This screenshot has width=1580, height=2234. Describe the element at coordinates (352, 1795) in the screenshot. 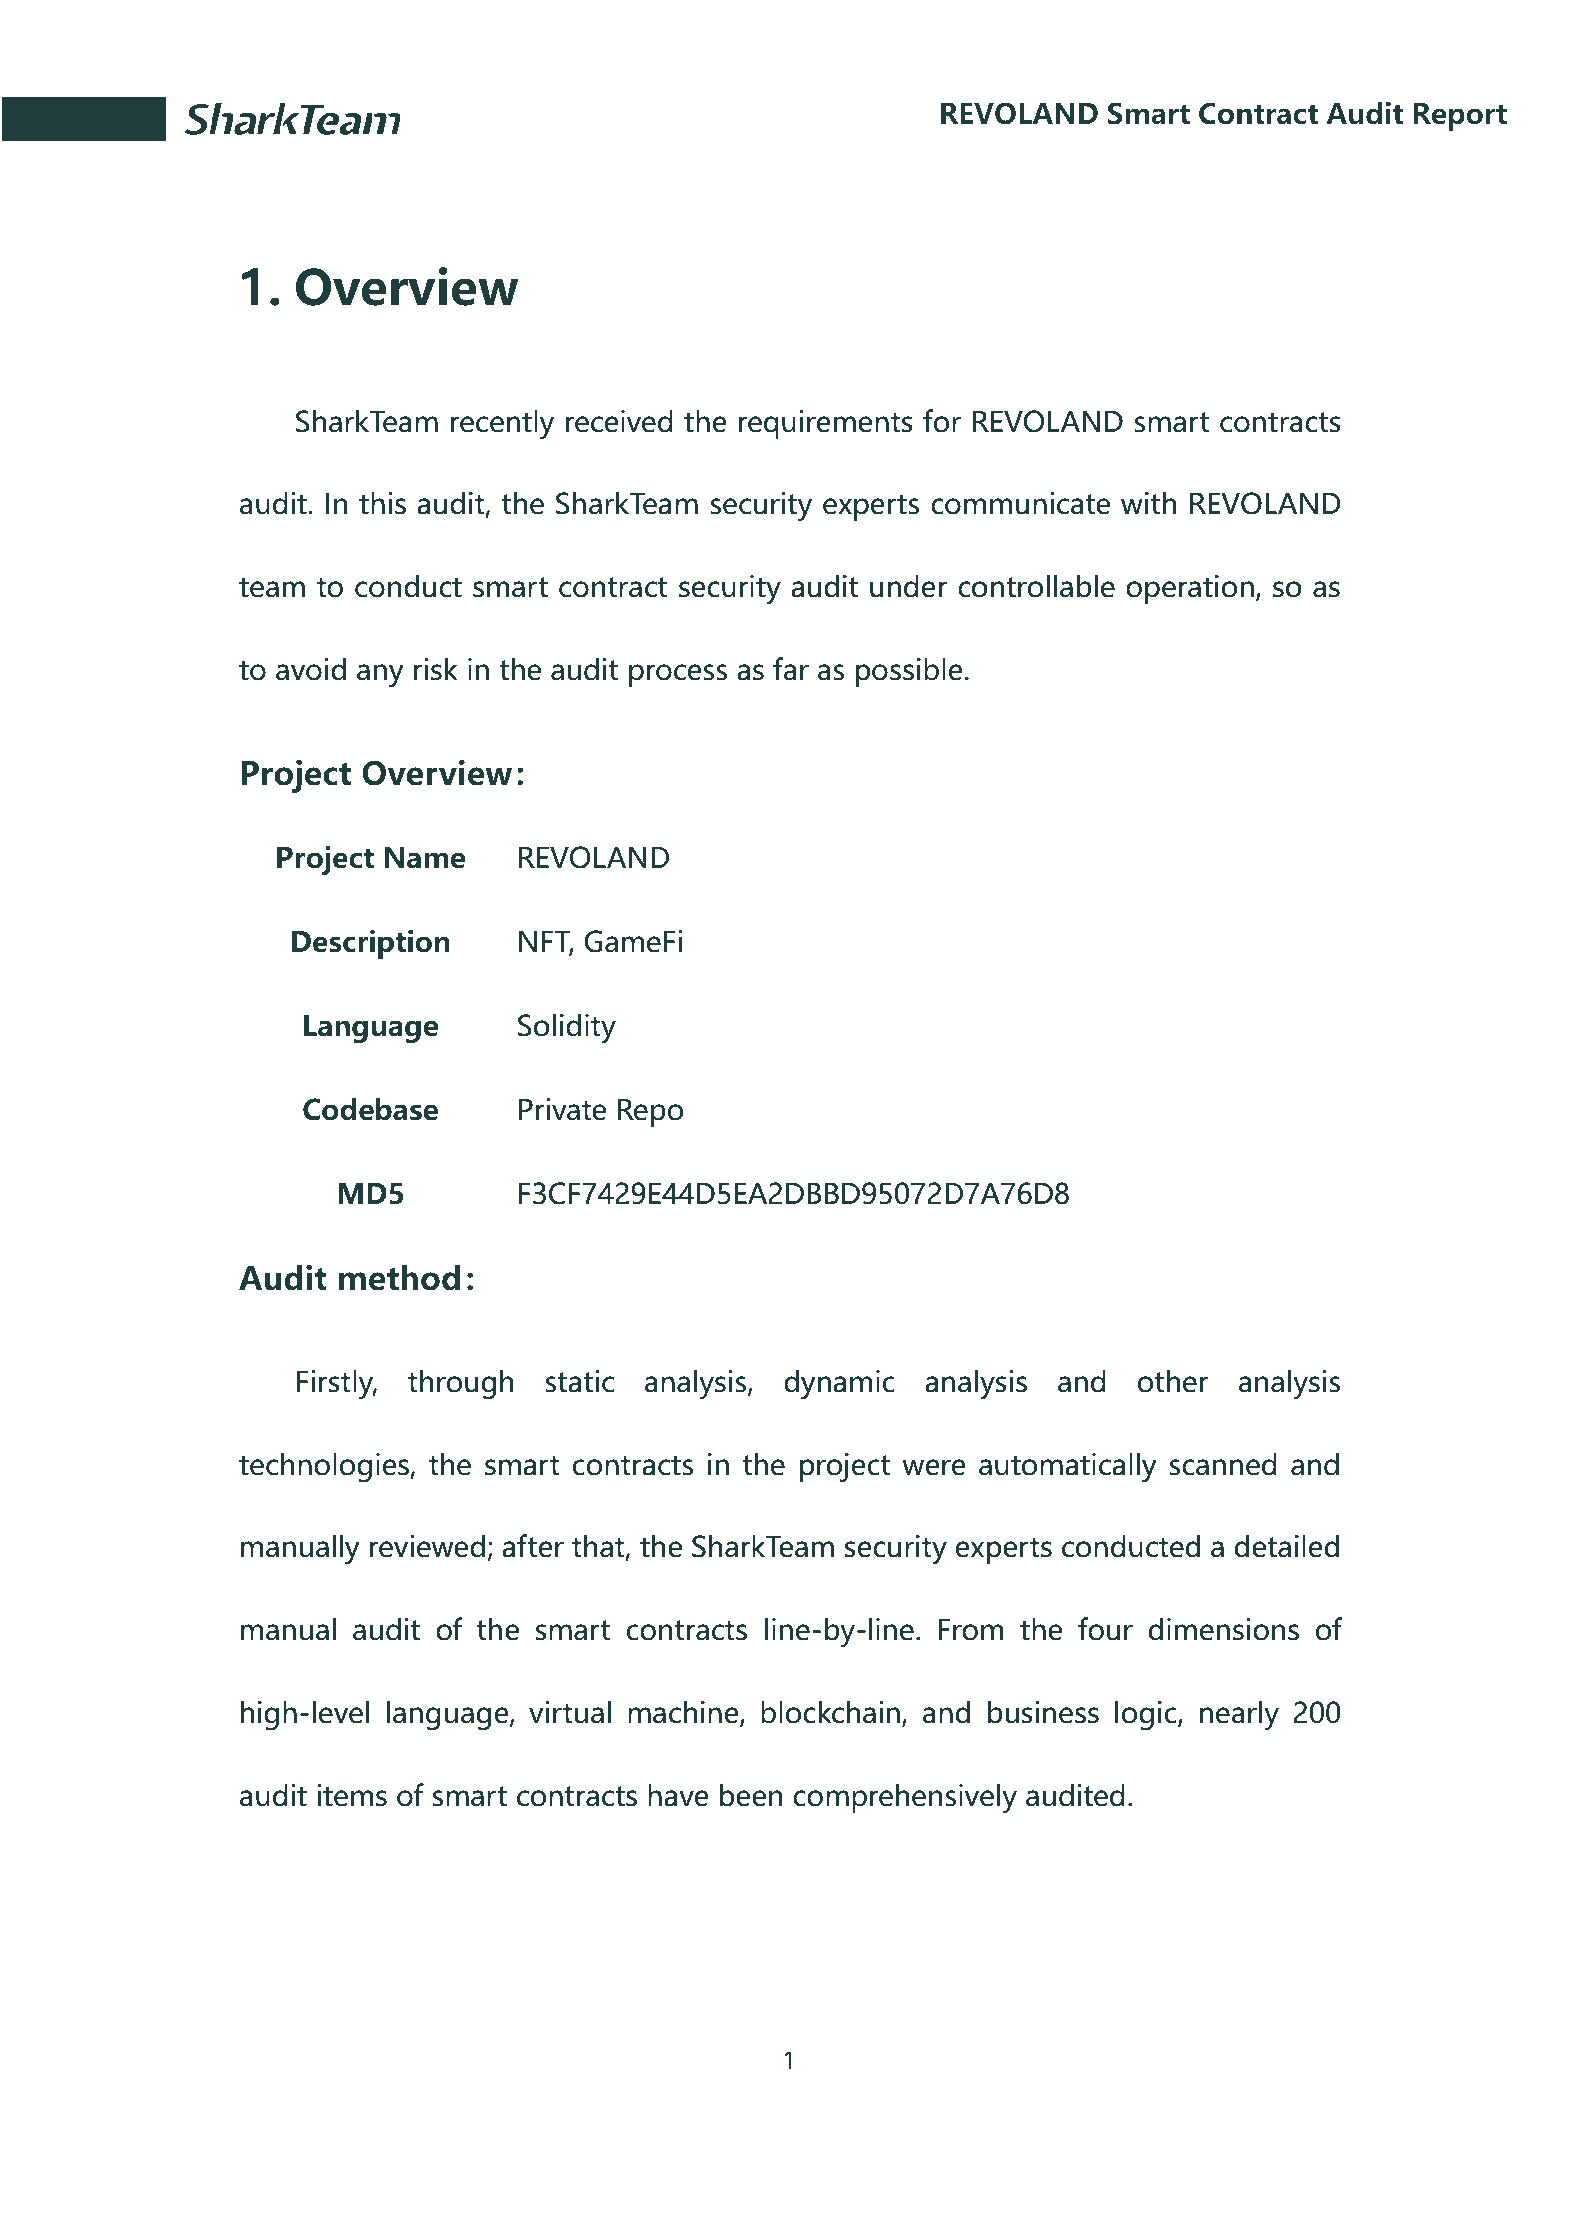

I see `items` at that location.
